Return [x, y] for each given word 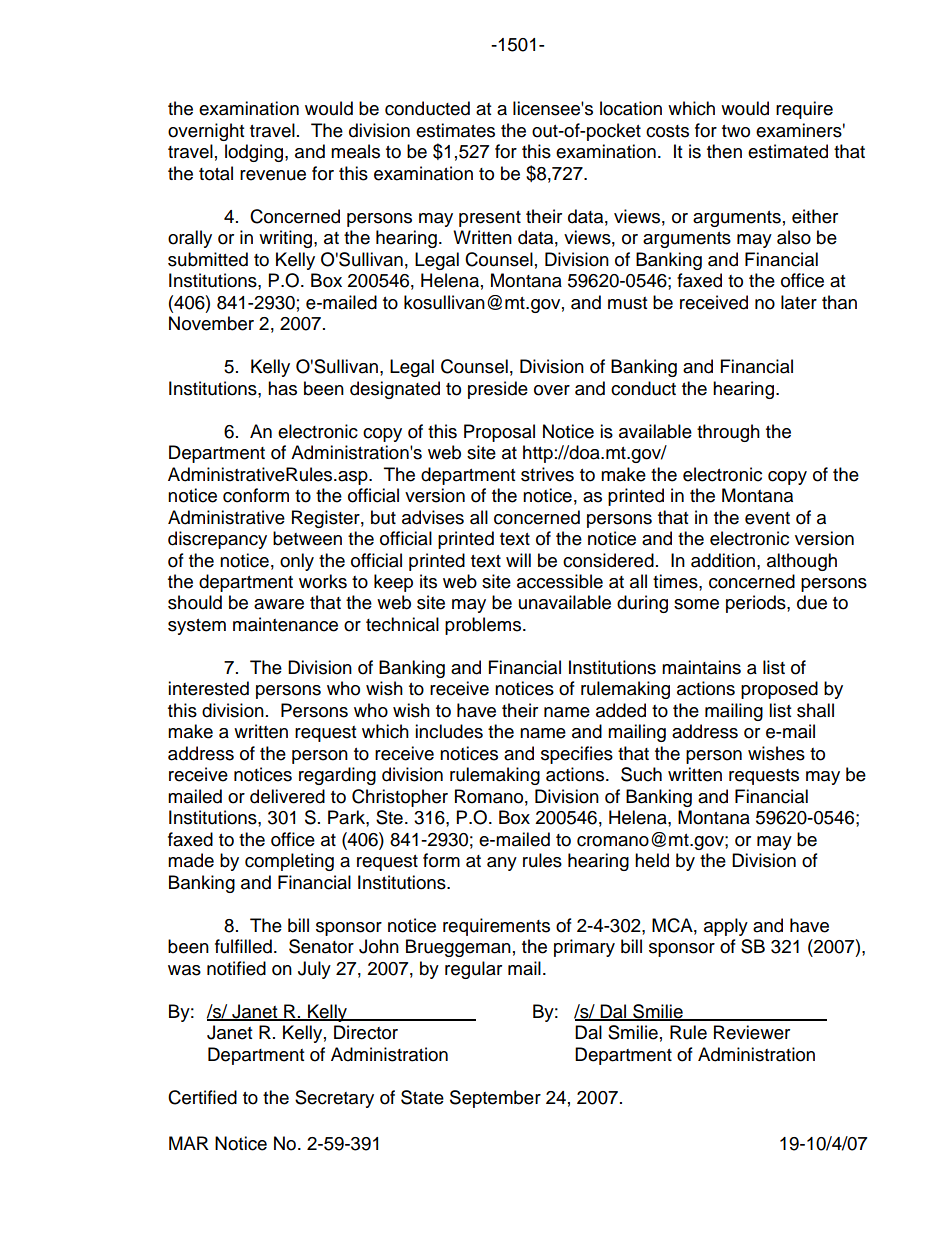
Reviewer [752, 1032]
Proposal [499, 433]
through [728, 433]
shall [815, 710]
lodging [255, 153]
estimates [455, 130]
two [736, 131]
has [282, 388]
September [495, 1099]
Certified [202, 1097]
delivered [287, 796]
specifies [577, 755]
